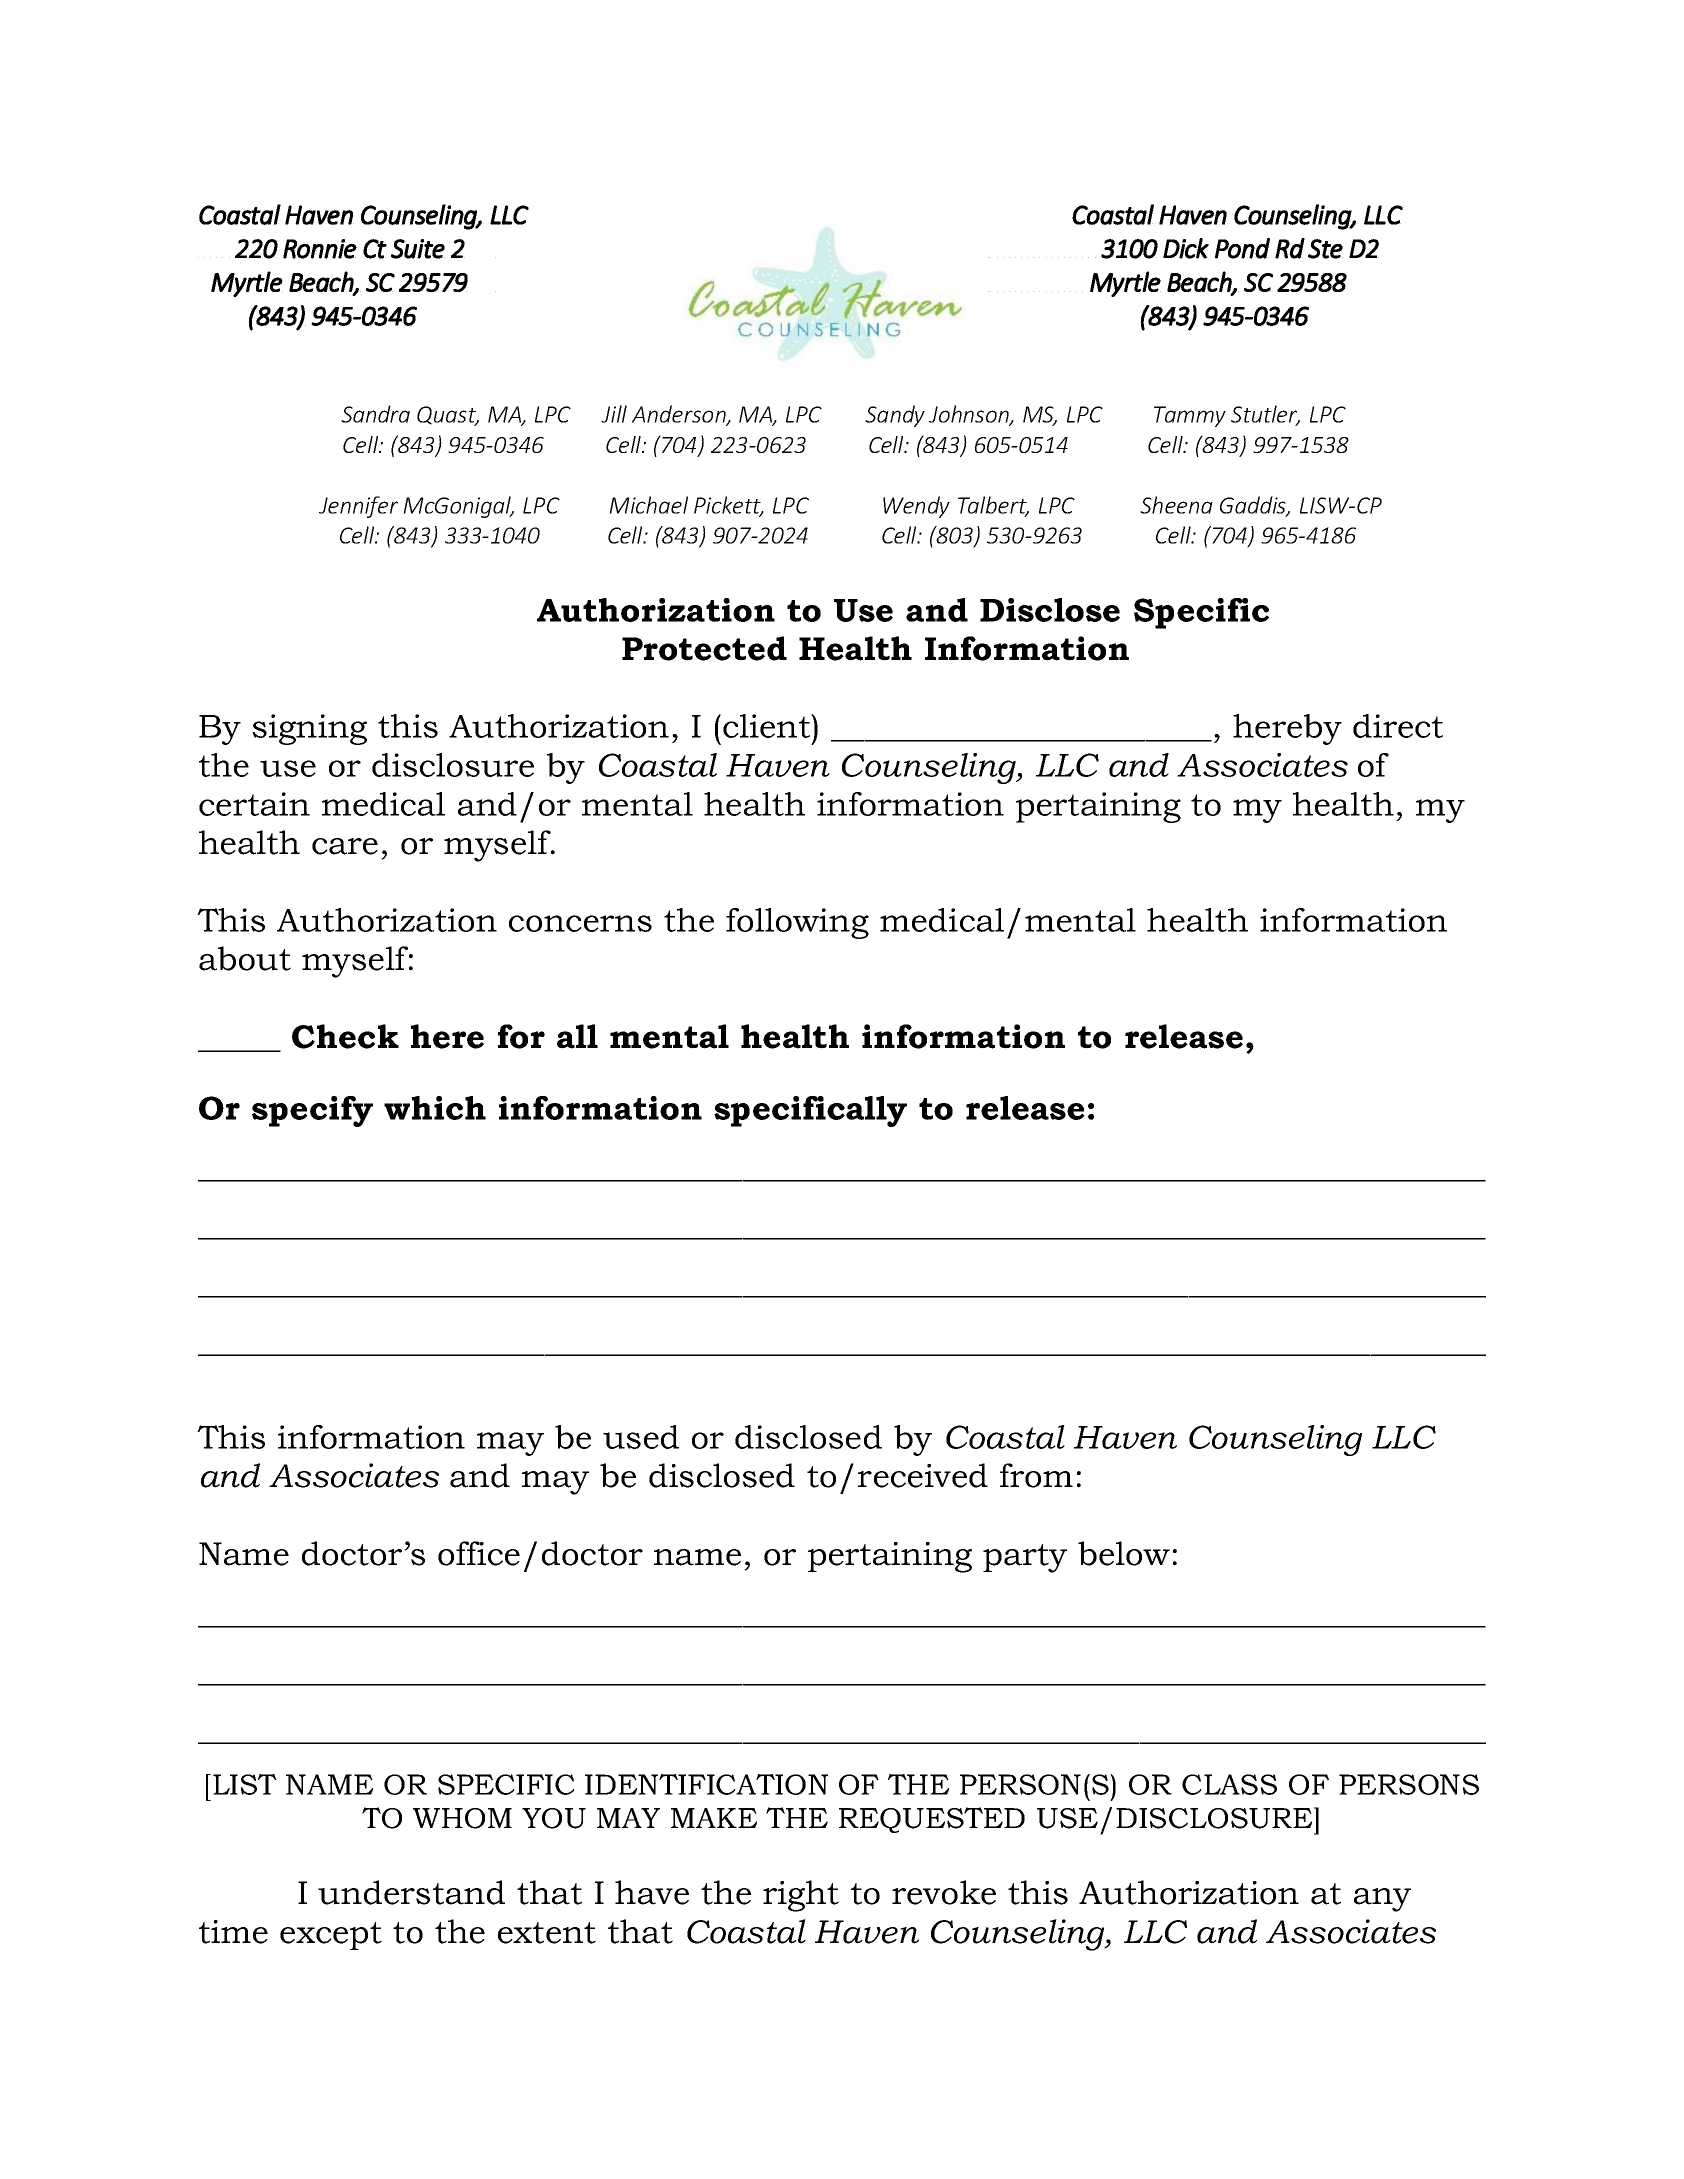 This image has width=1684, height=2179. I want to click on Pond, so click(1242, 248).
